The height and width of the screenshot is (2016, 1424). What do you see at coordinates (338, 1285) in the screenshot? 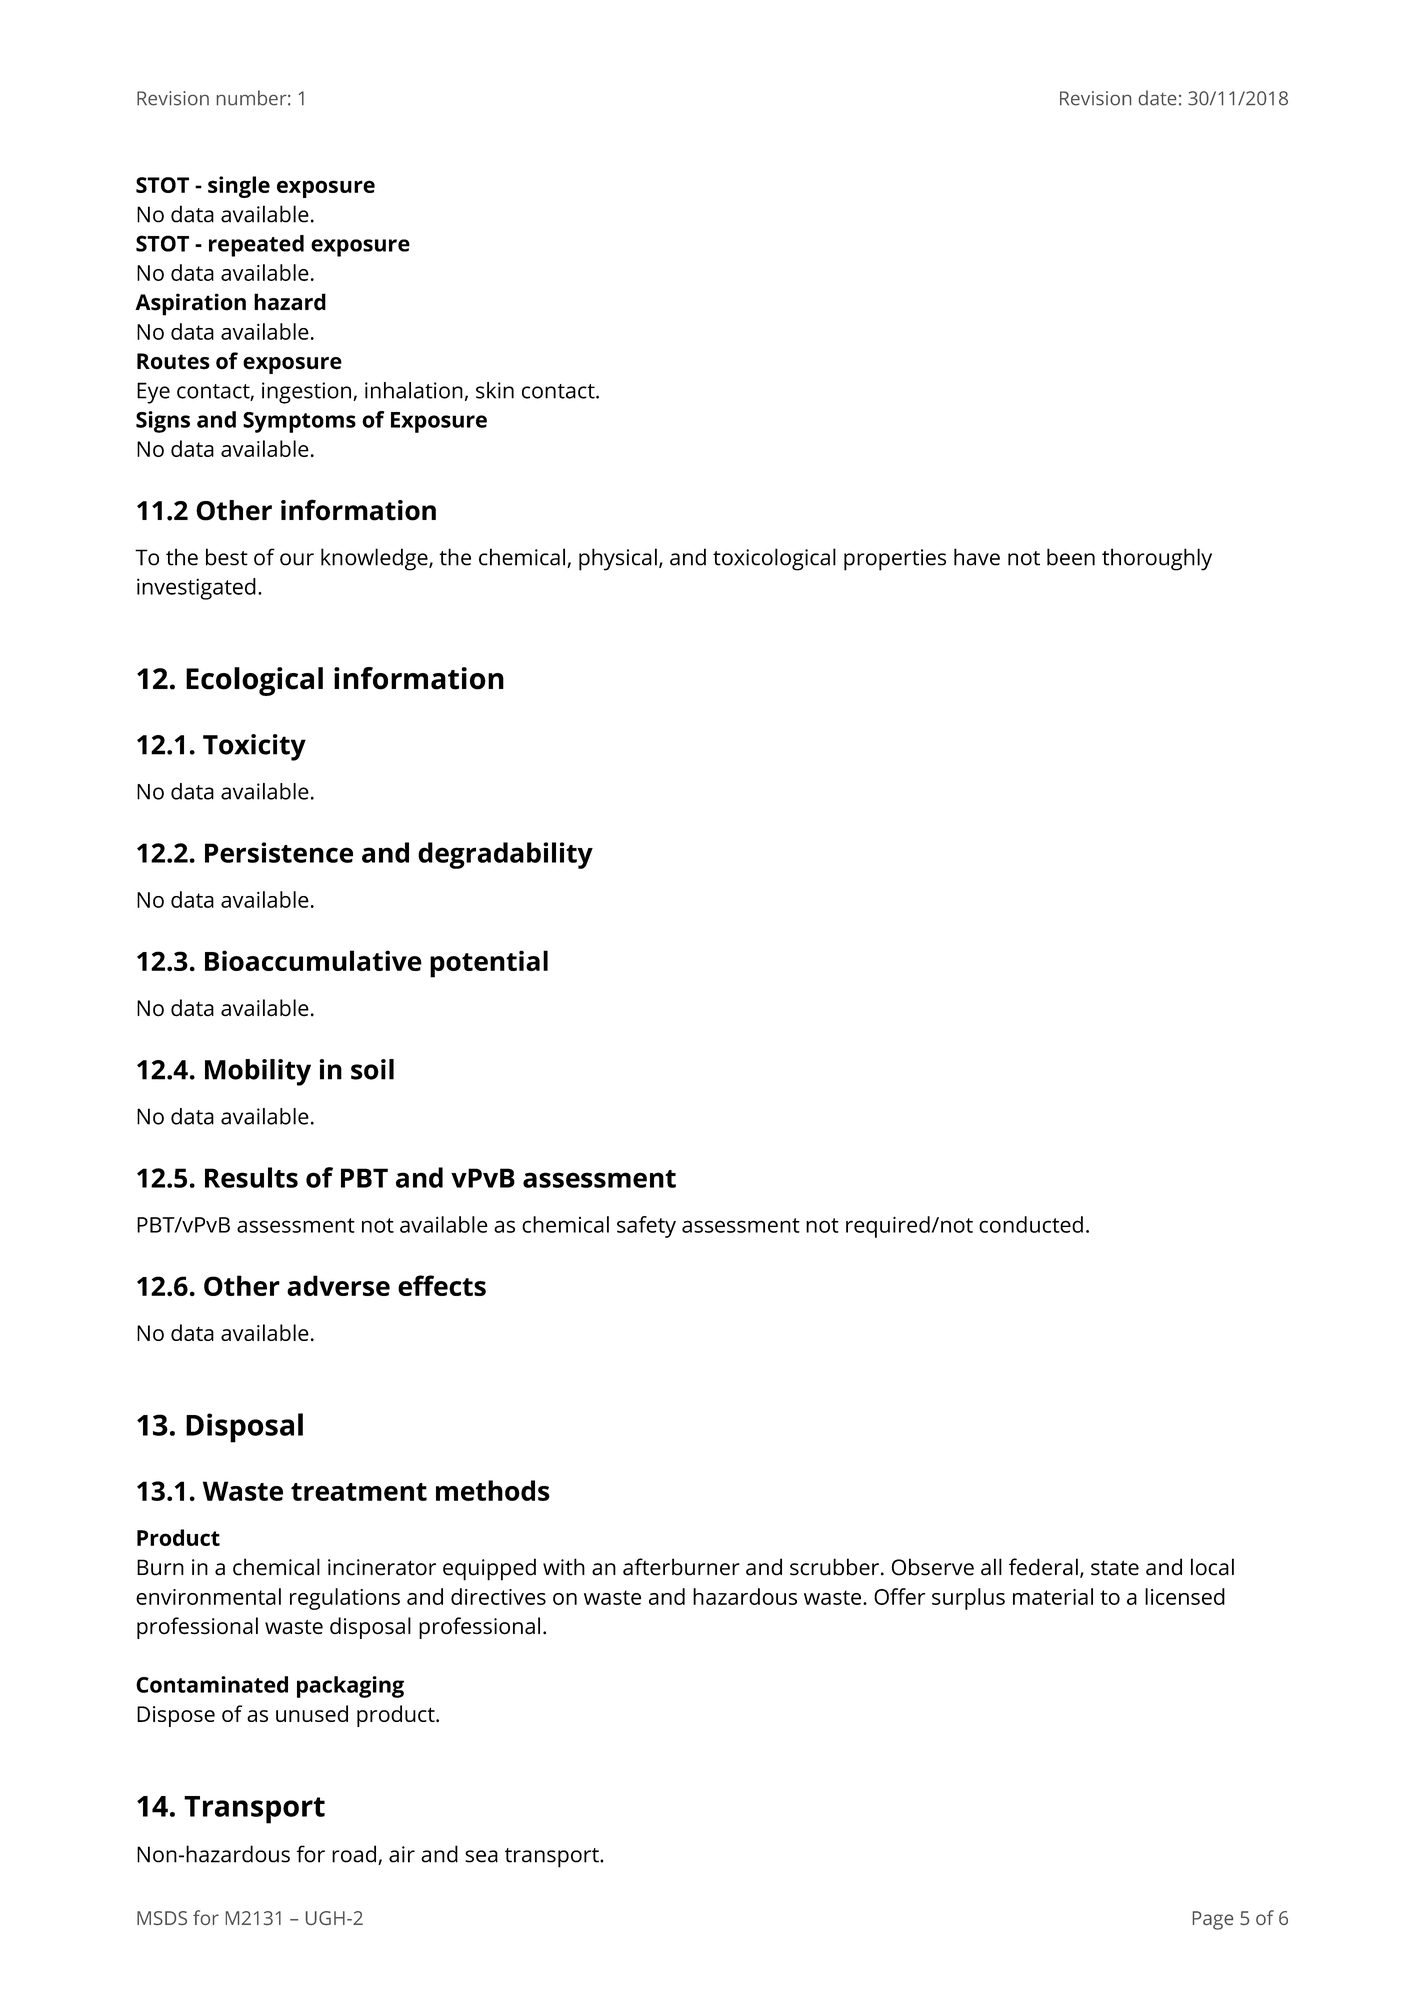
I see `adverse` at bounding box center [338, 1285].
